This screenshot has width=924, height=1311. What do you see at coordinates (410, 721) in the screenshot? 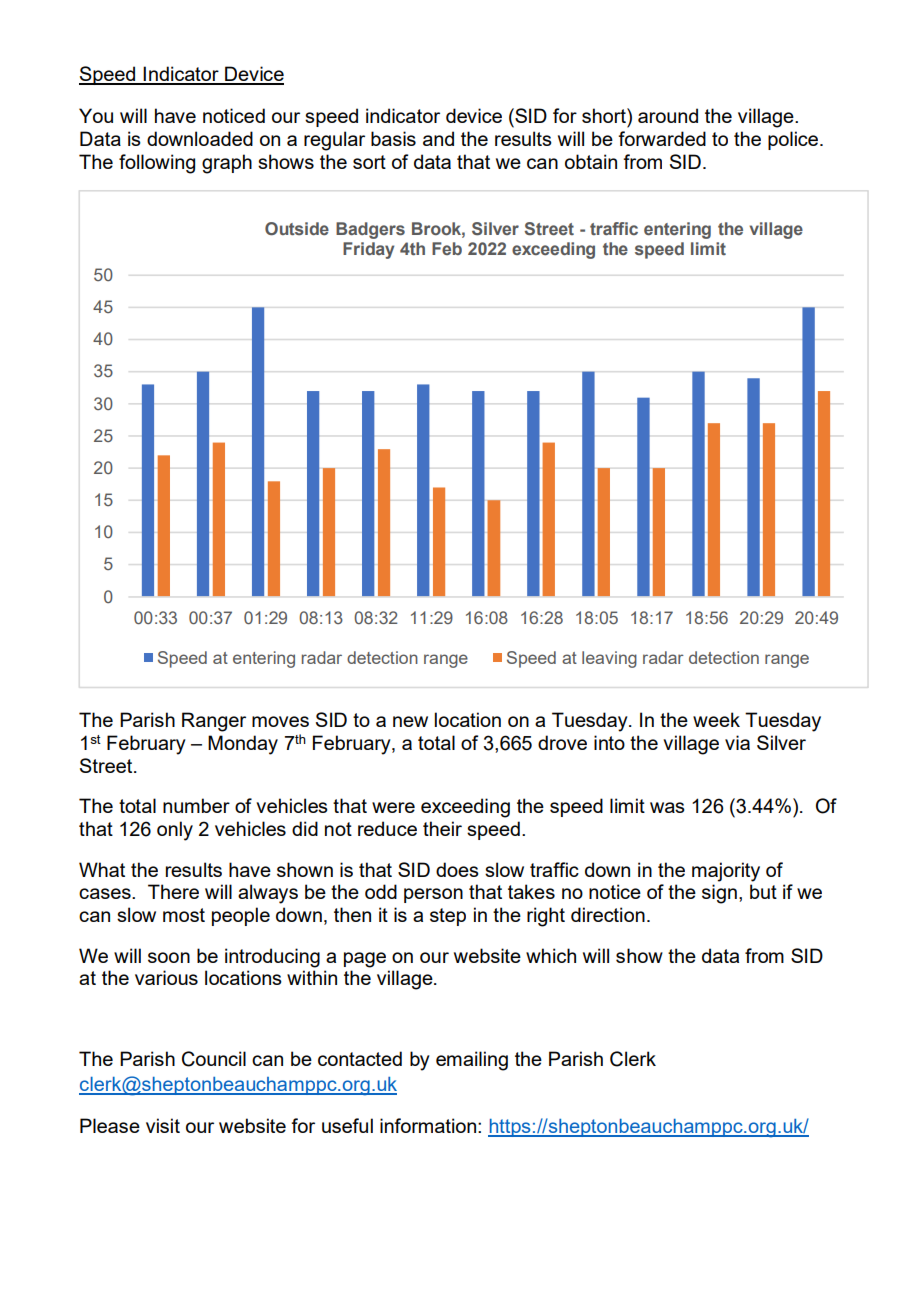
I see `new` at bounding box center [410, 721].
